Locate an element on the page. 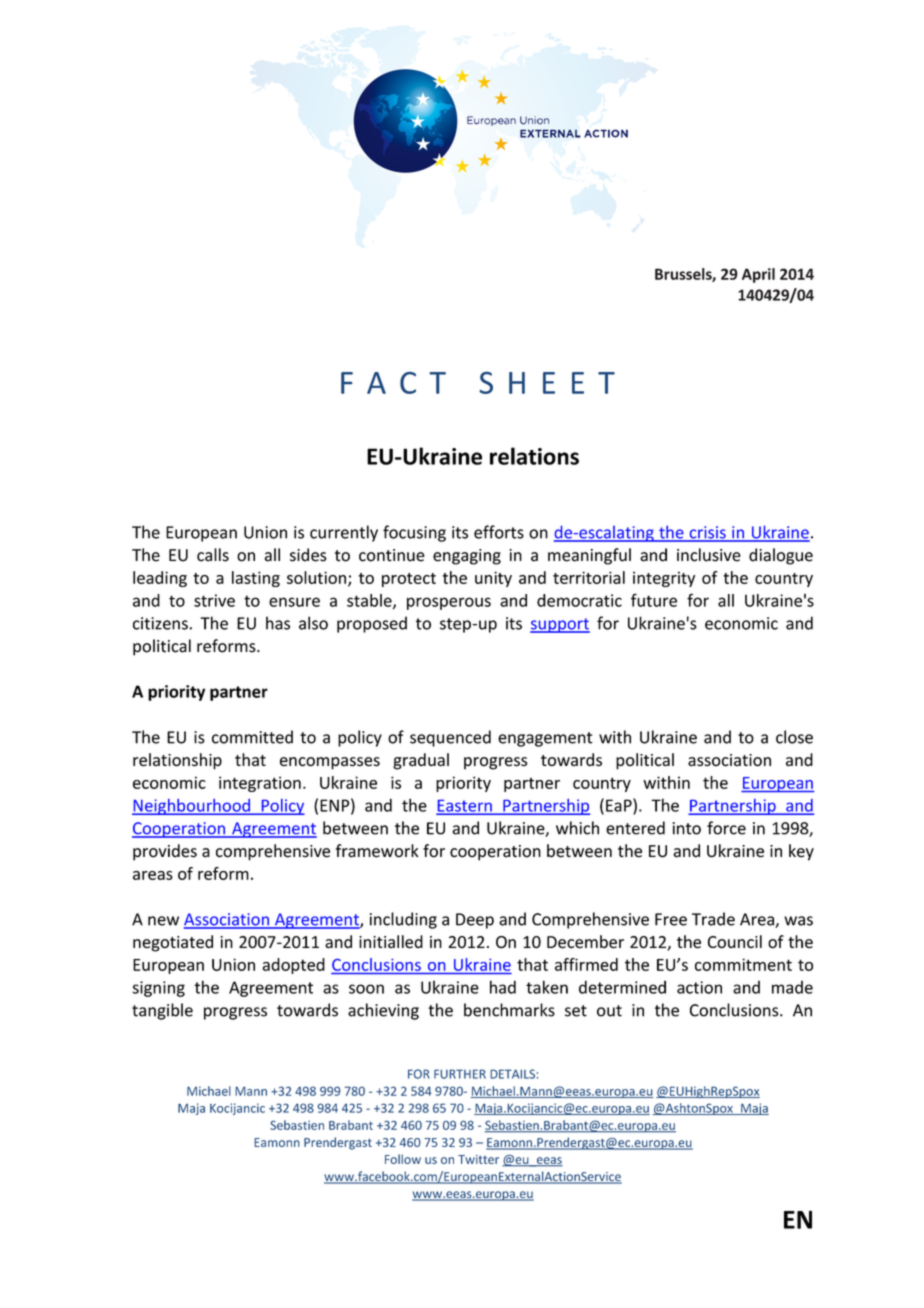 This document has width=924, height=1308. calls is located at coordinates (213, 555).
